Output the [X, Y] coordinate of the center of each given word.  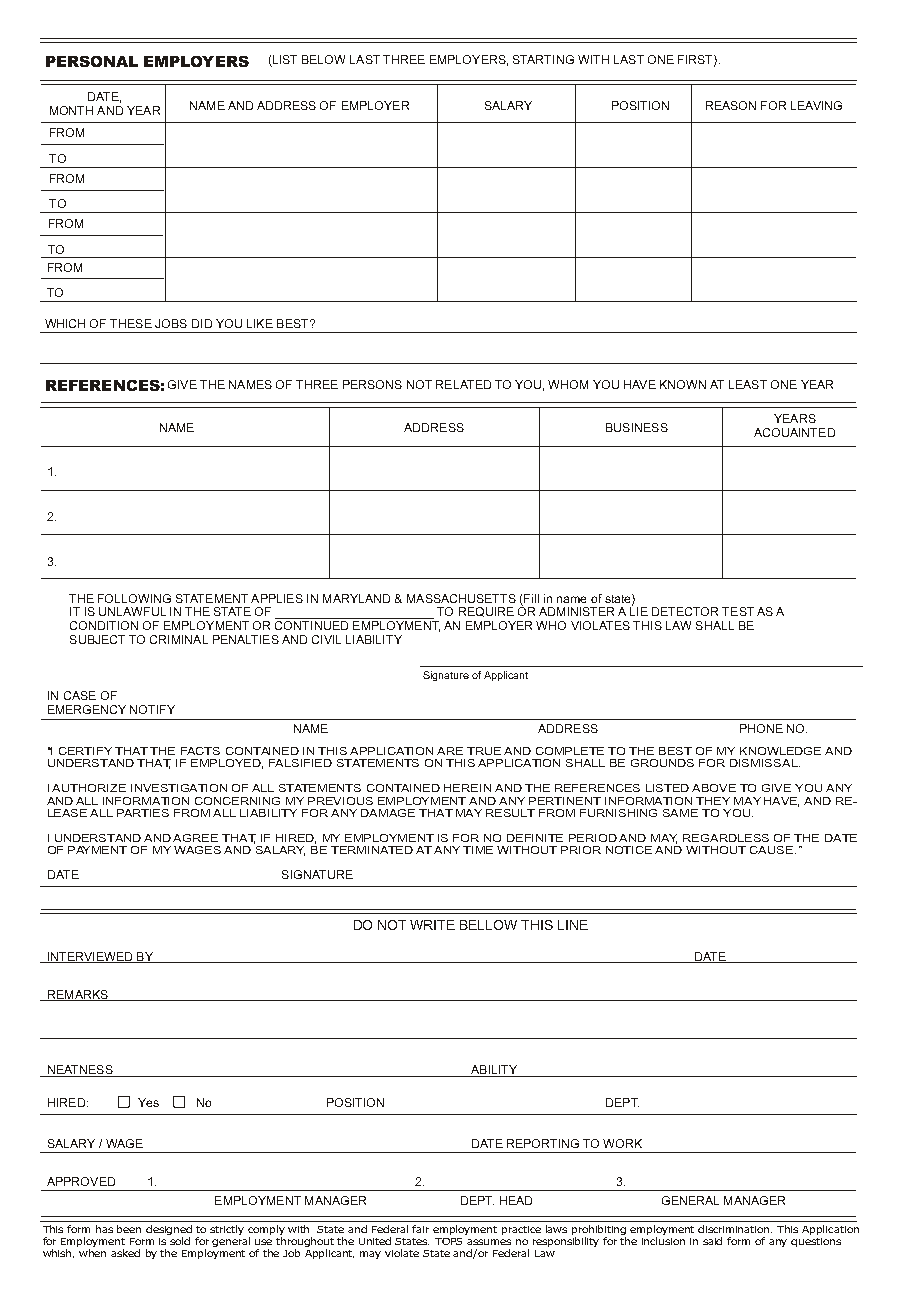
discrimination [735, 1229]
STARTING [543, 59]
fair [420, 1229]
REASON [731, 105]
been [129, 1229]
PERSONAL [92, 61]
